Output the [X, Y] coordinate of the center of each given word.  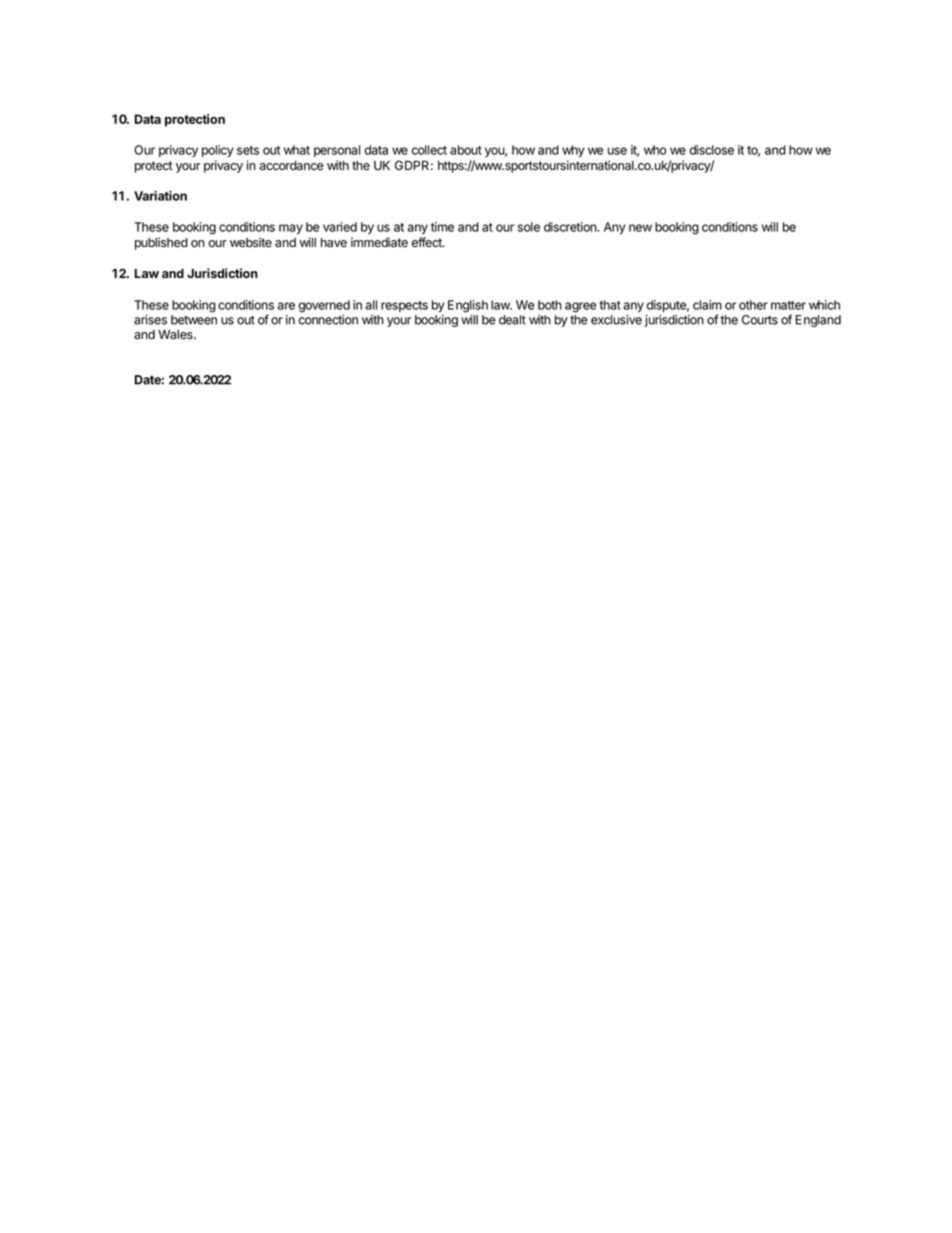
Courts [760, 320]
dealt [512, 320]
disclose [712, 150]
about [466, 150]
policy [218, 151]
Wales [176, 335]
